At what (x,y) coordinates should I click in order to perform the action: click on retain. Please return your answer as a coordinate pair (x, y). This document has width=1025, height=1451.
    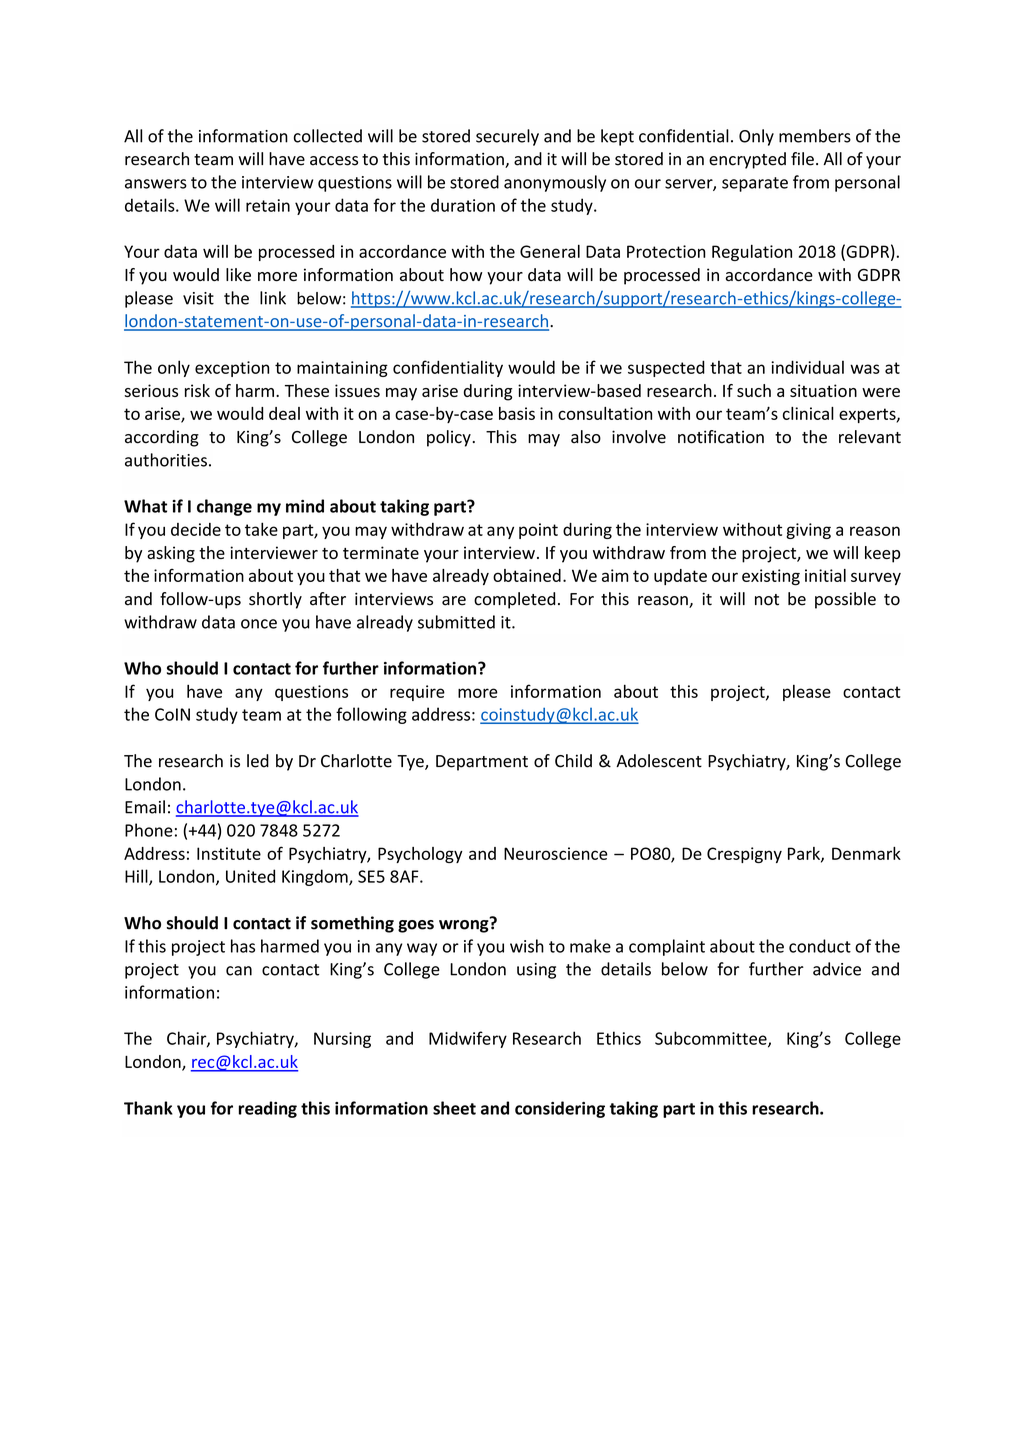
    Looking at the image, I should click on (268, 205).
